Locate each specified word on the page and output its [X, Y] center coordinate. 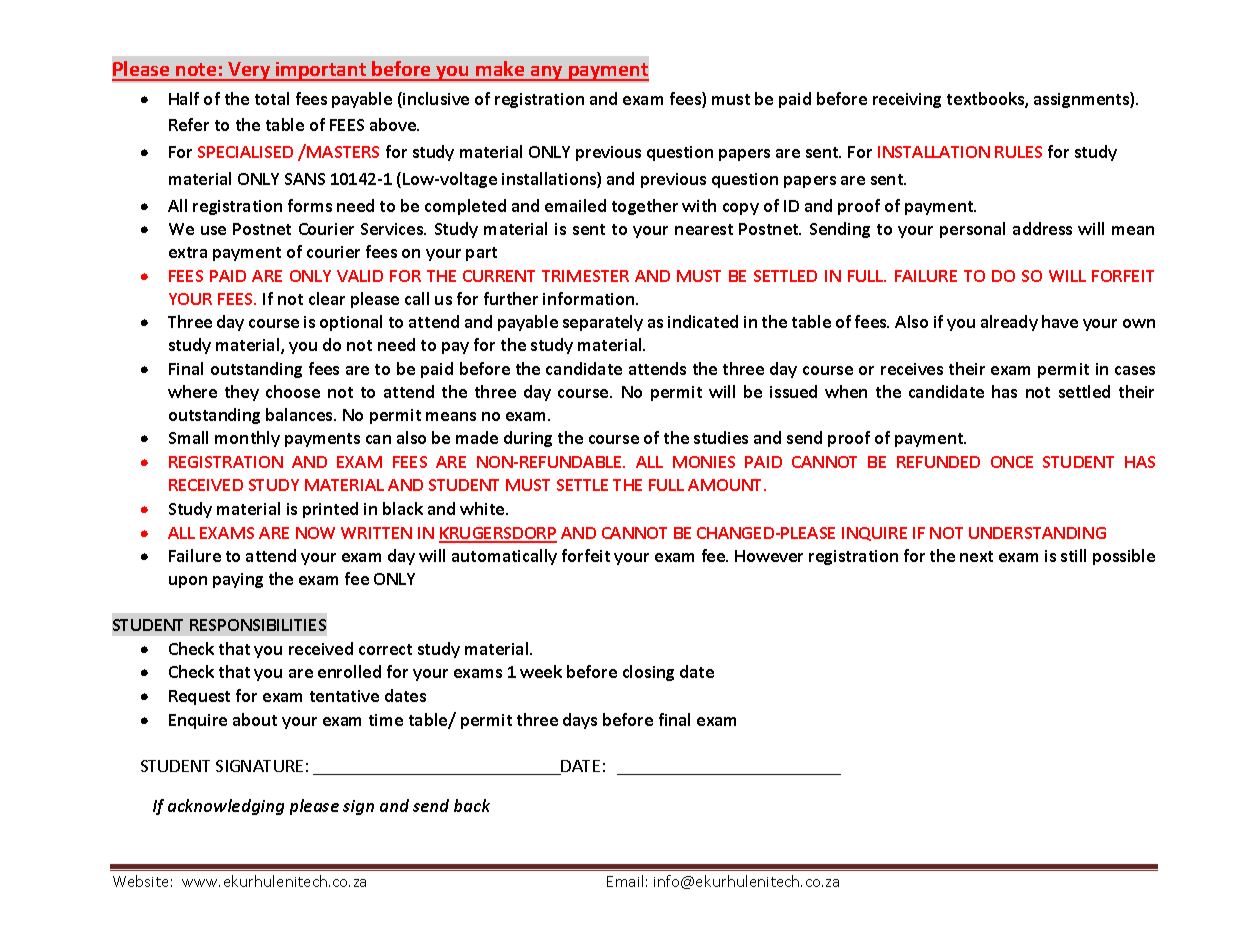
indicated [703, 321]
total [272, 98]
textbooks [986, 100]
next [976, 556]
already [1009, 323]
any [547, 73]
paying [238, 580]
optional [351, 323]
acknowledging [226, 807]
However [769, 556]
